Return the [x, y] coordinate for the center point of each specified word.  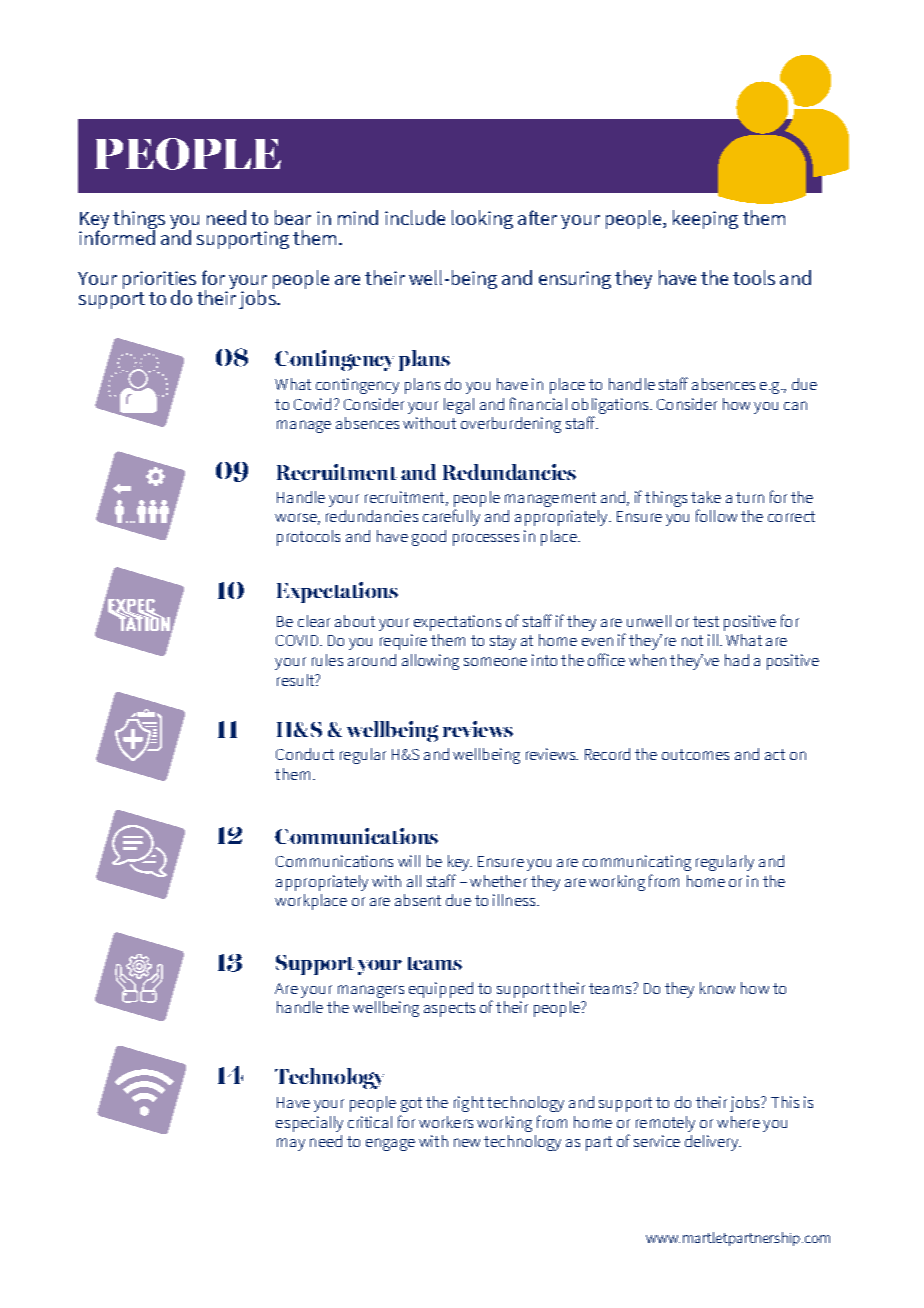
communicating [637, 863]
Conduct [305, 754]
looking [482, 219]
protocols [308, 538]
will [409, 861]
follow [716, 515]
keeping [705, 219]
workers [446, 1122]
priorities [159, 281]
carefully [451, 517]
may [291, 1144]
